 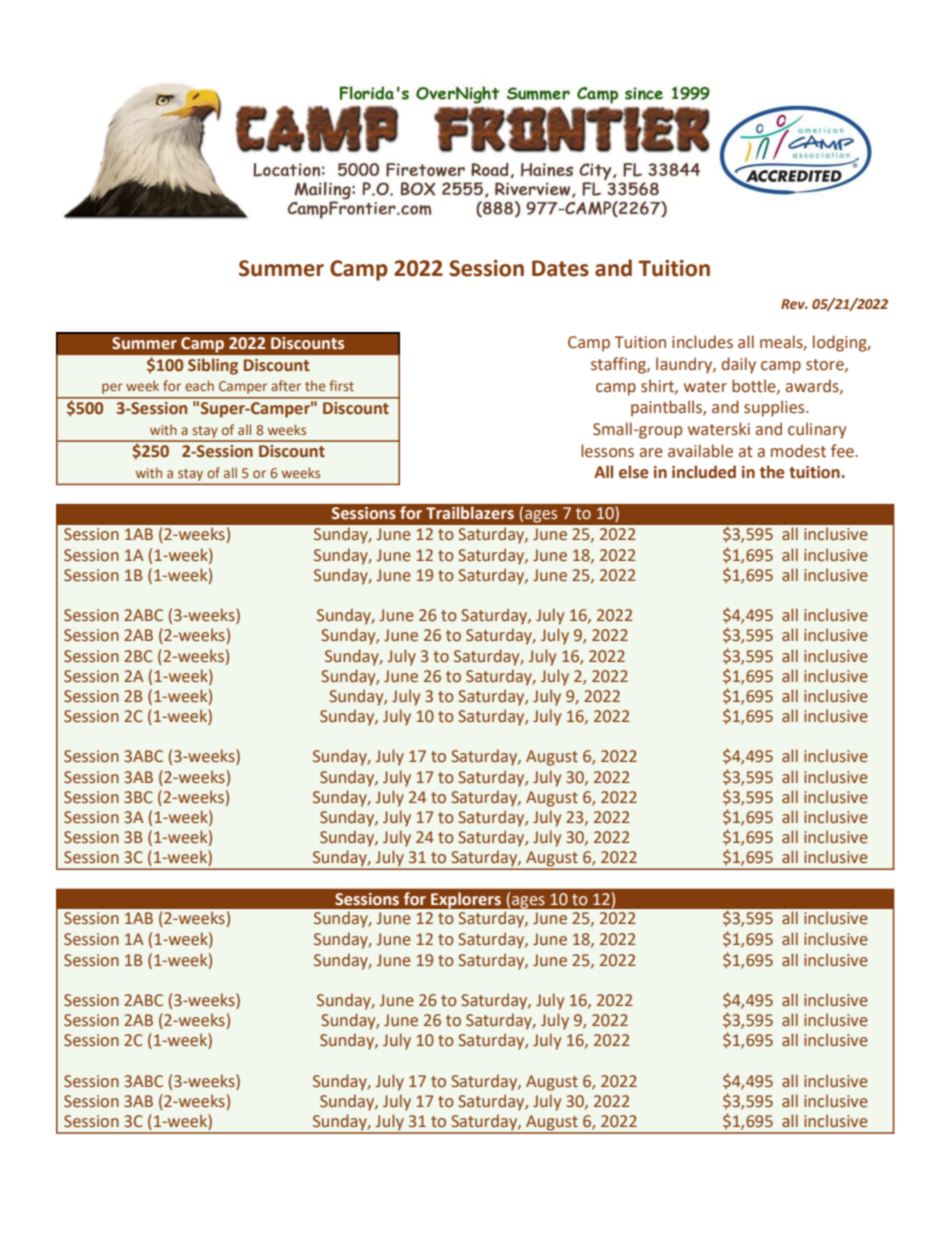 I want to click on after, so click(x=286, y=385).
